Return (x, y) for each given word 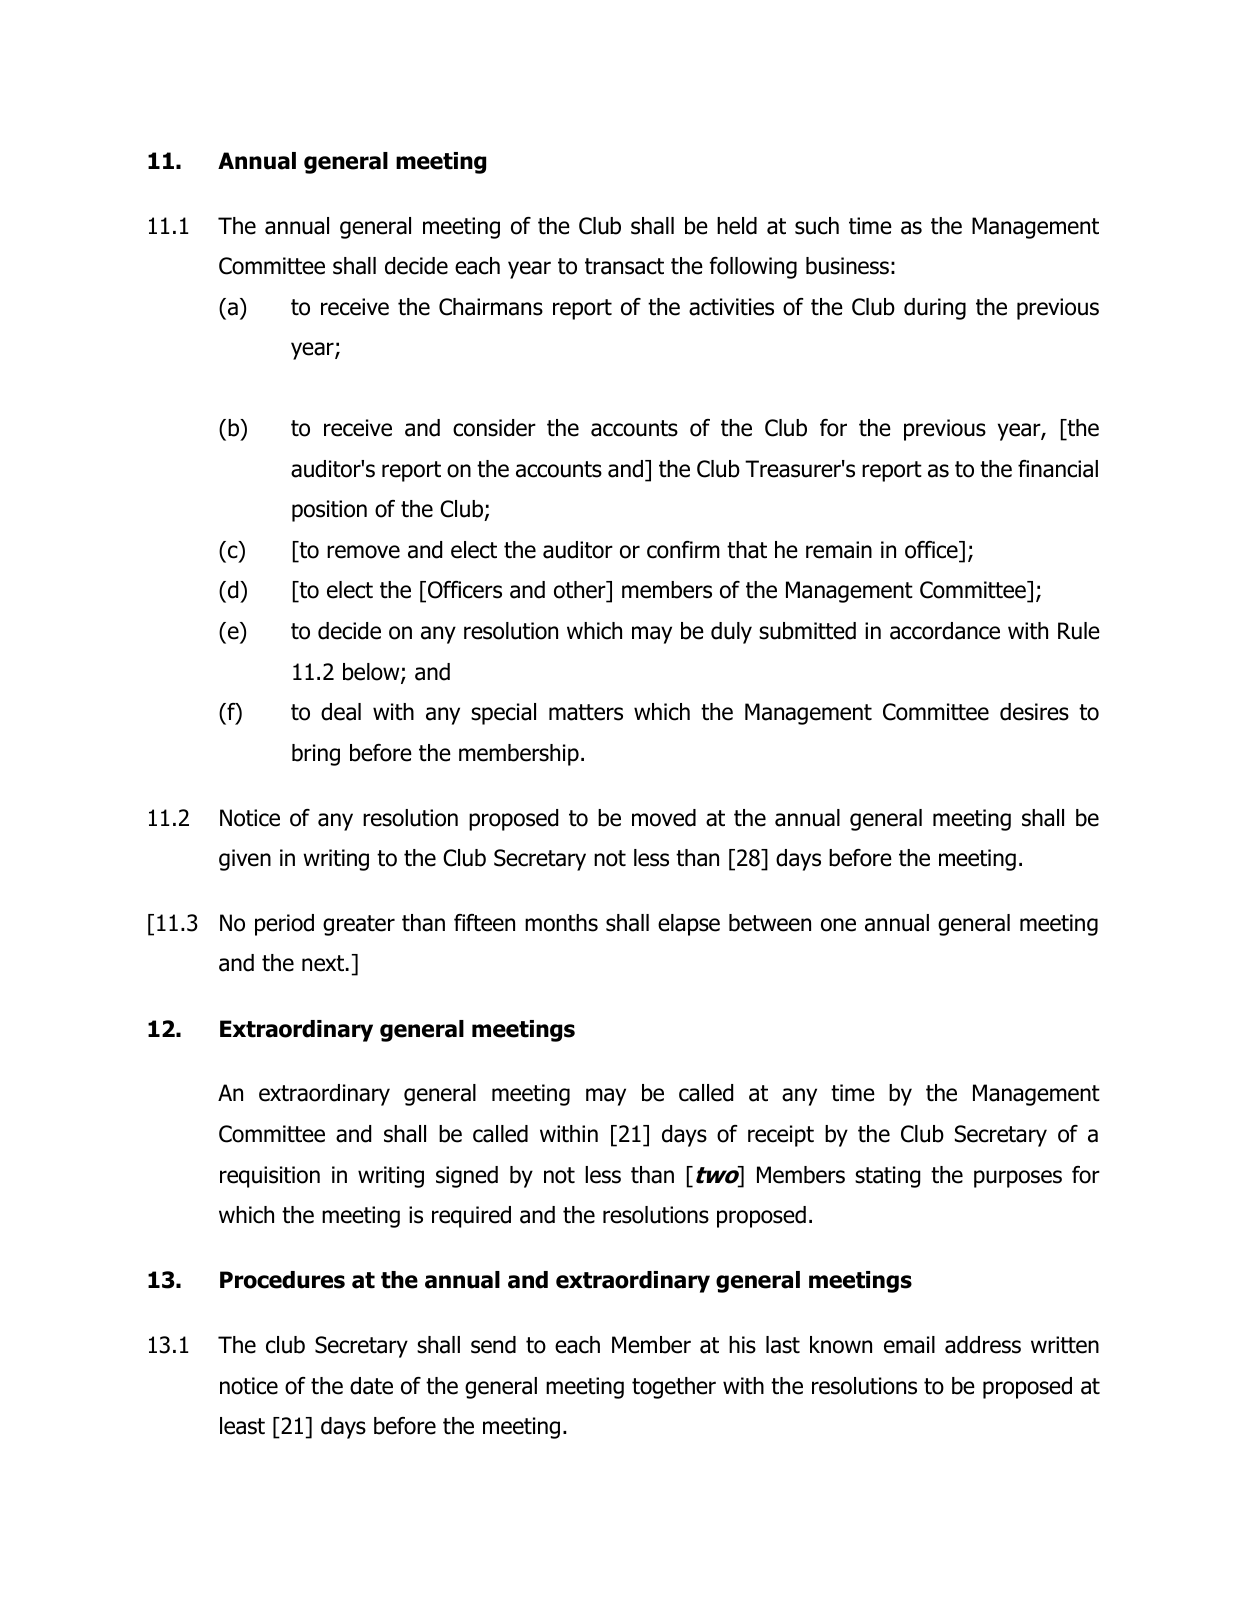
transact (624, 266)
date (371, 1386)
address (983, 1345)
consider (494, 428)
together (674, 1388)
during (935, 309)
